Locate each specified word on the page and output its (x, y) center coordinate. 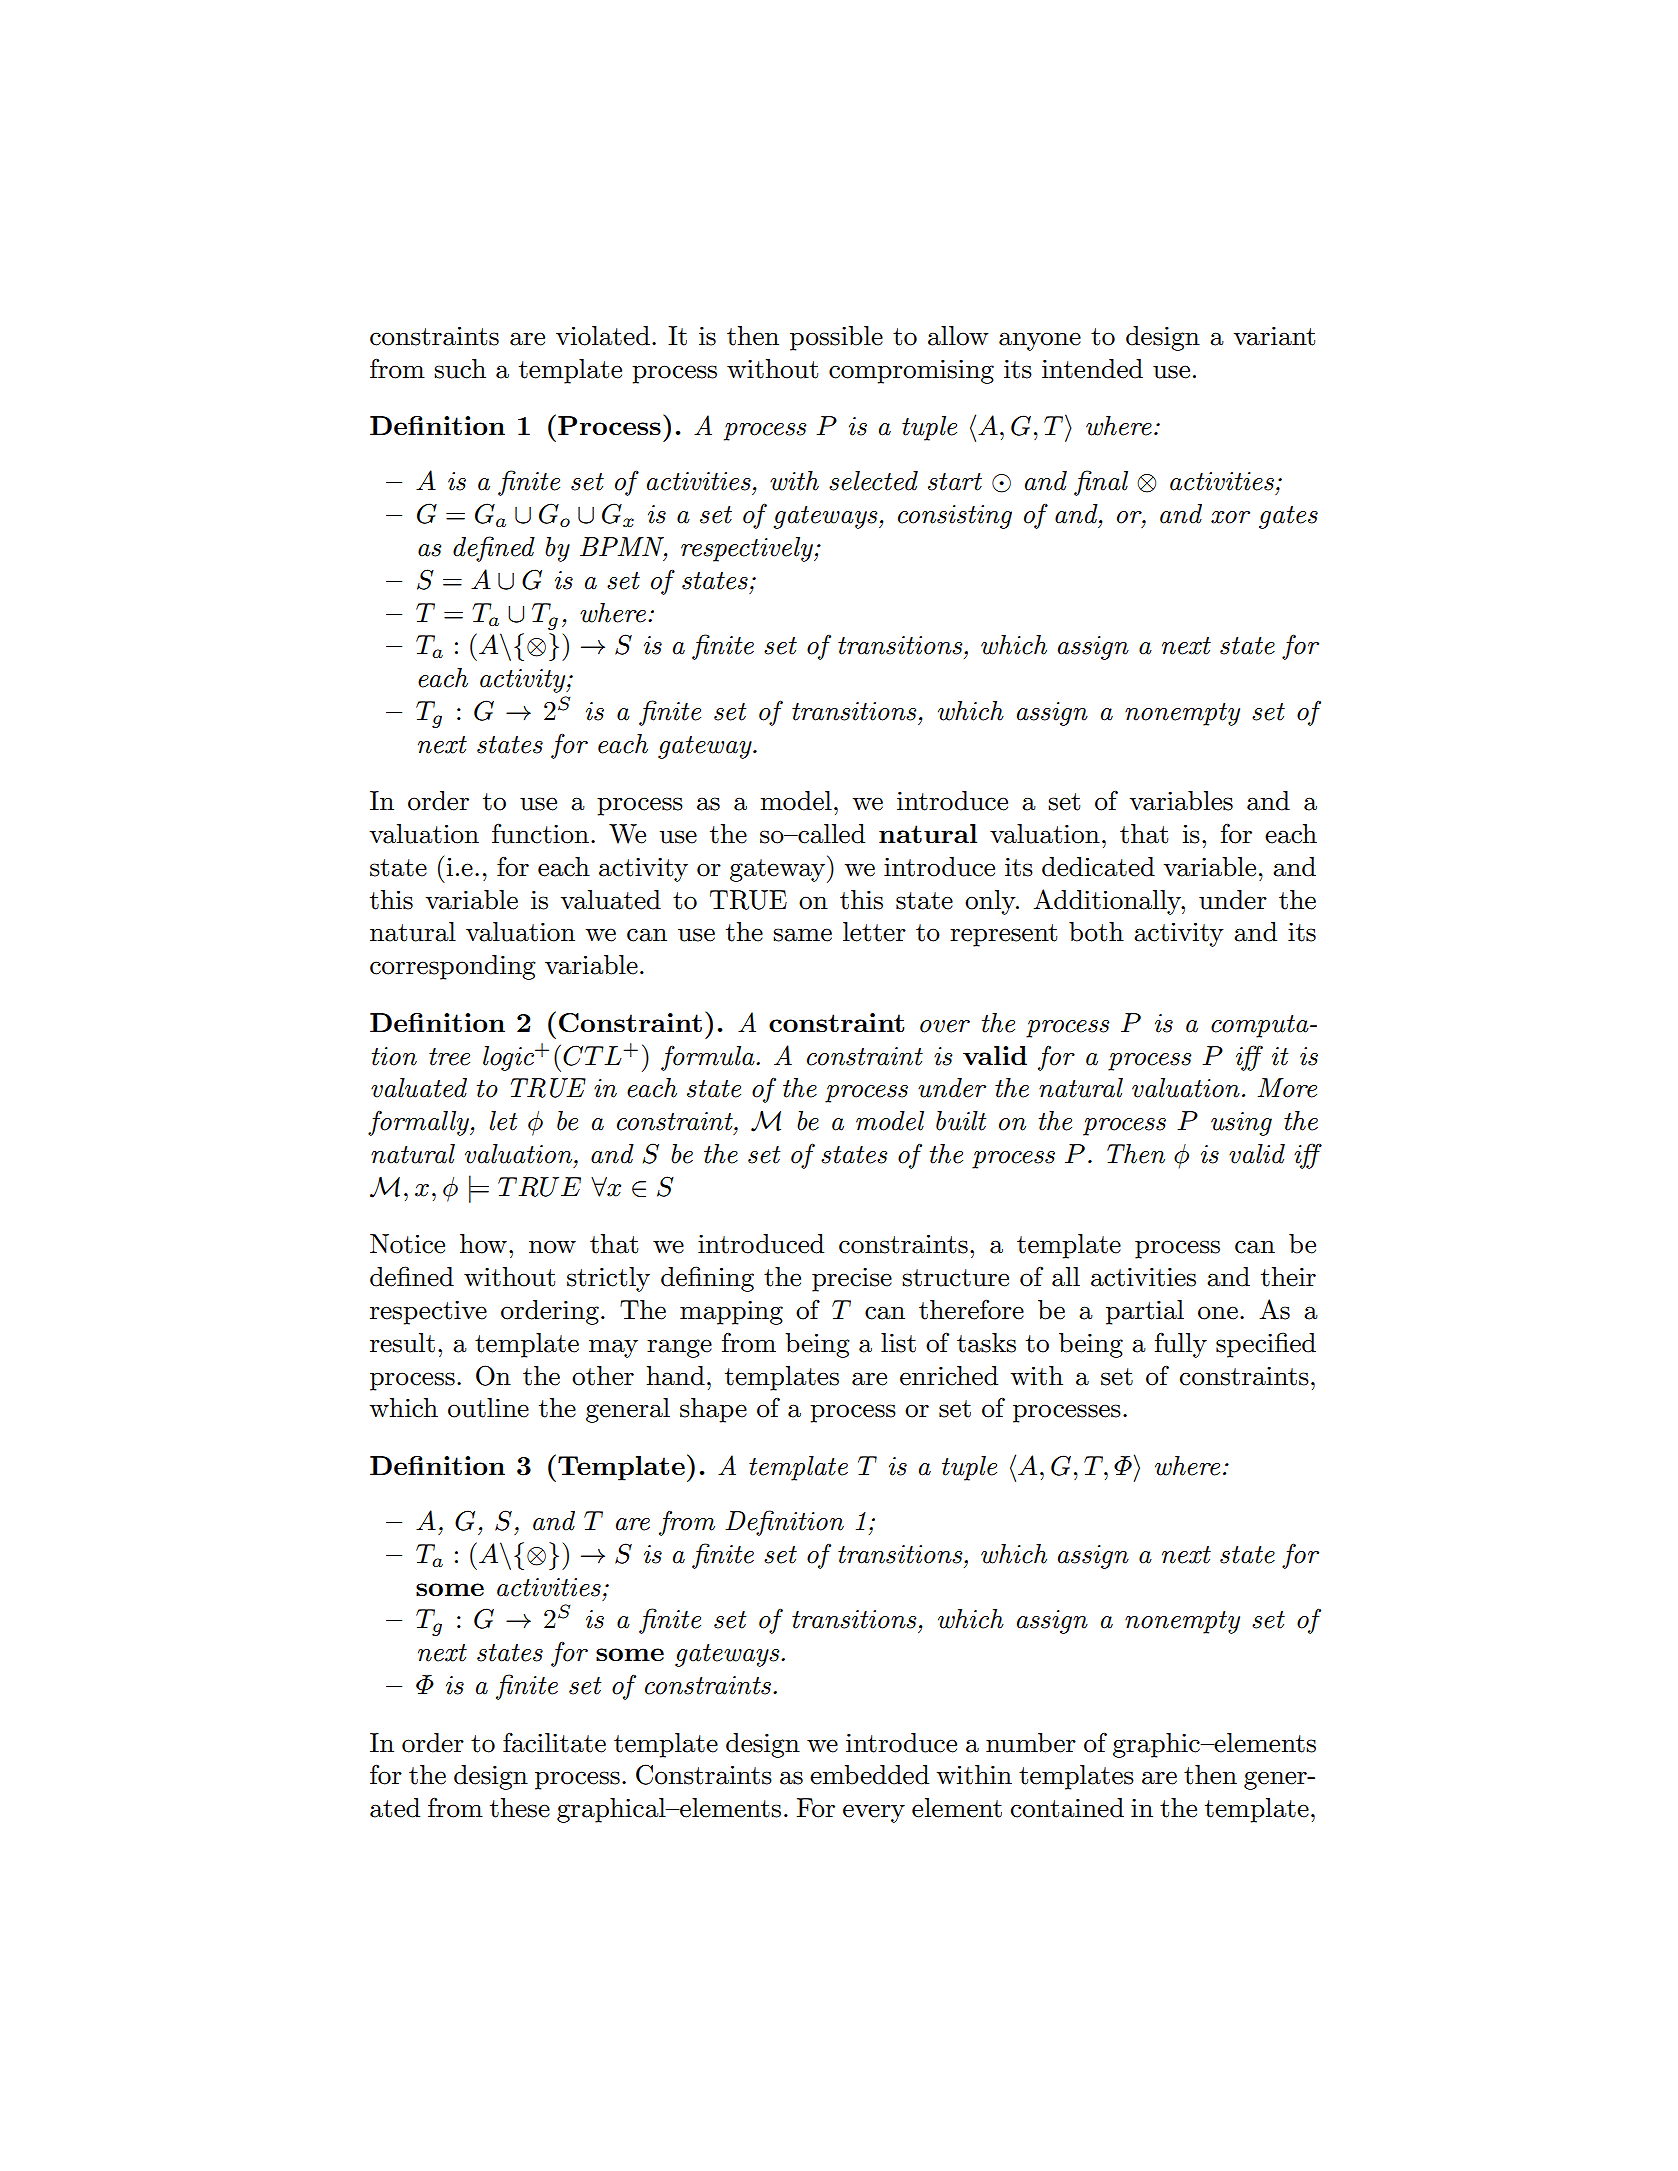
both (1096, 932)
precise (852, 1280)
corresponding (453, 967)
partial (1145, 1312)
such (460, 369)
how (483, 1244)
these (520, 1808)
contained (1067, 1808)
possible (836, 338)
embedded (869, 1775)
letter (874, 932)
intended (1092, 369)
